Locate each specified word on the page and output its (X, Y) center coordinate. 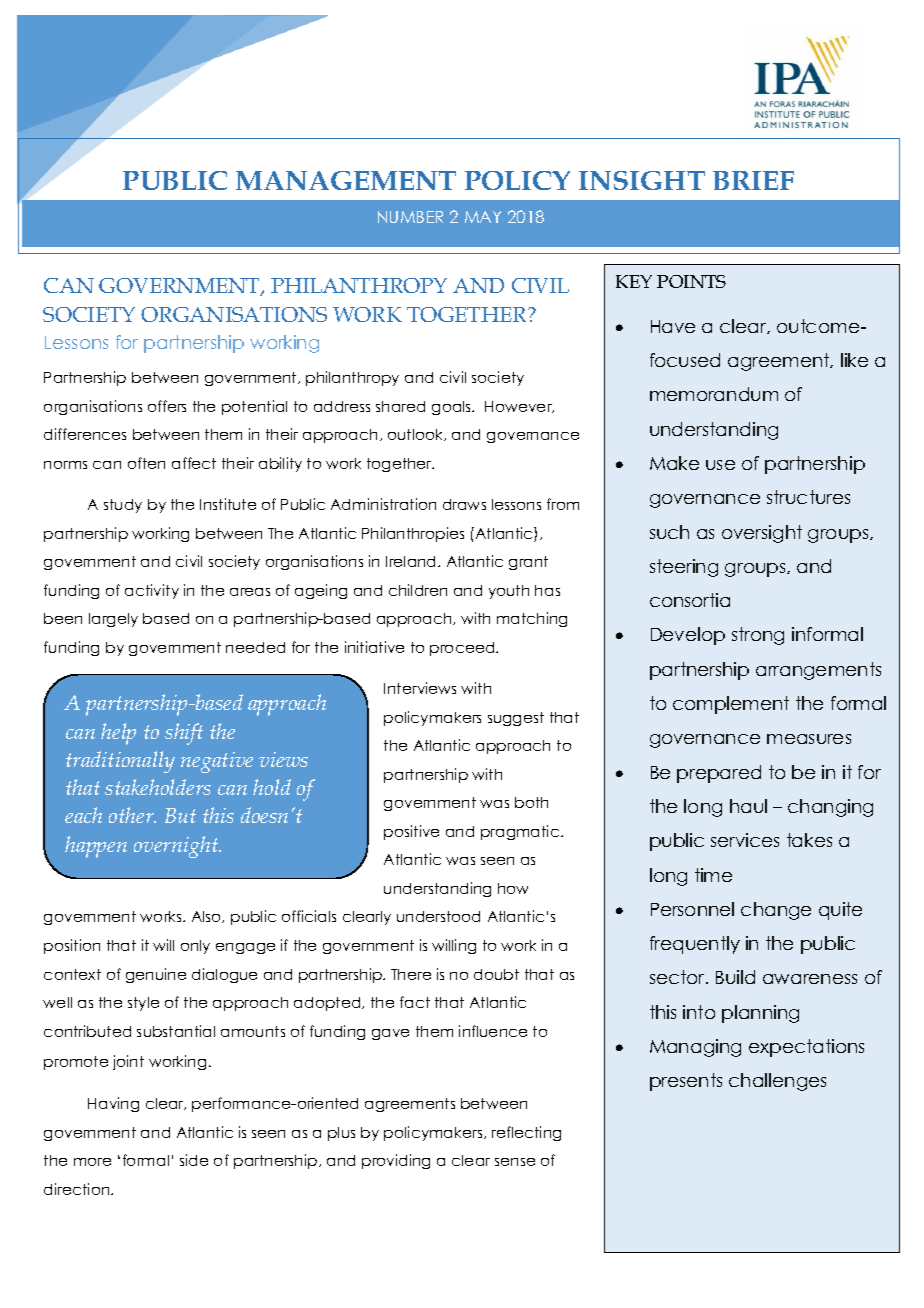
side (194, 1160)
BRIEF (753, 180)
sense (515, 1162)
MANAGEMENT (346, 180)
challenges (777, 1082)
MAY (483, 217)
